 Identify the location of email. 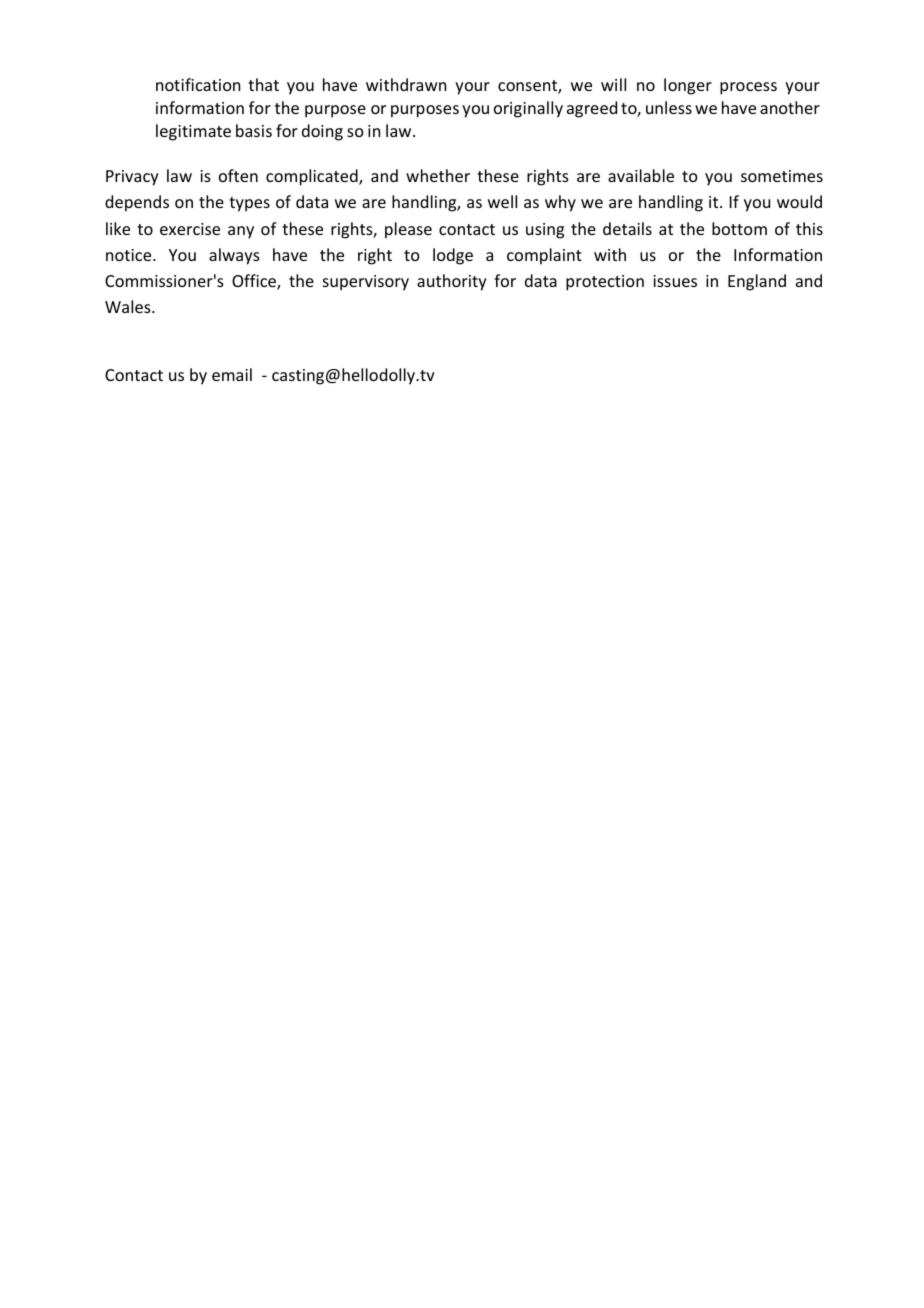
(232, 374).
